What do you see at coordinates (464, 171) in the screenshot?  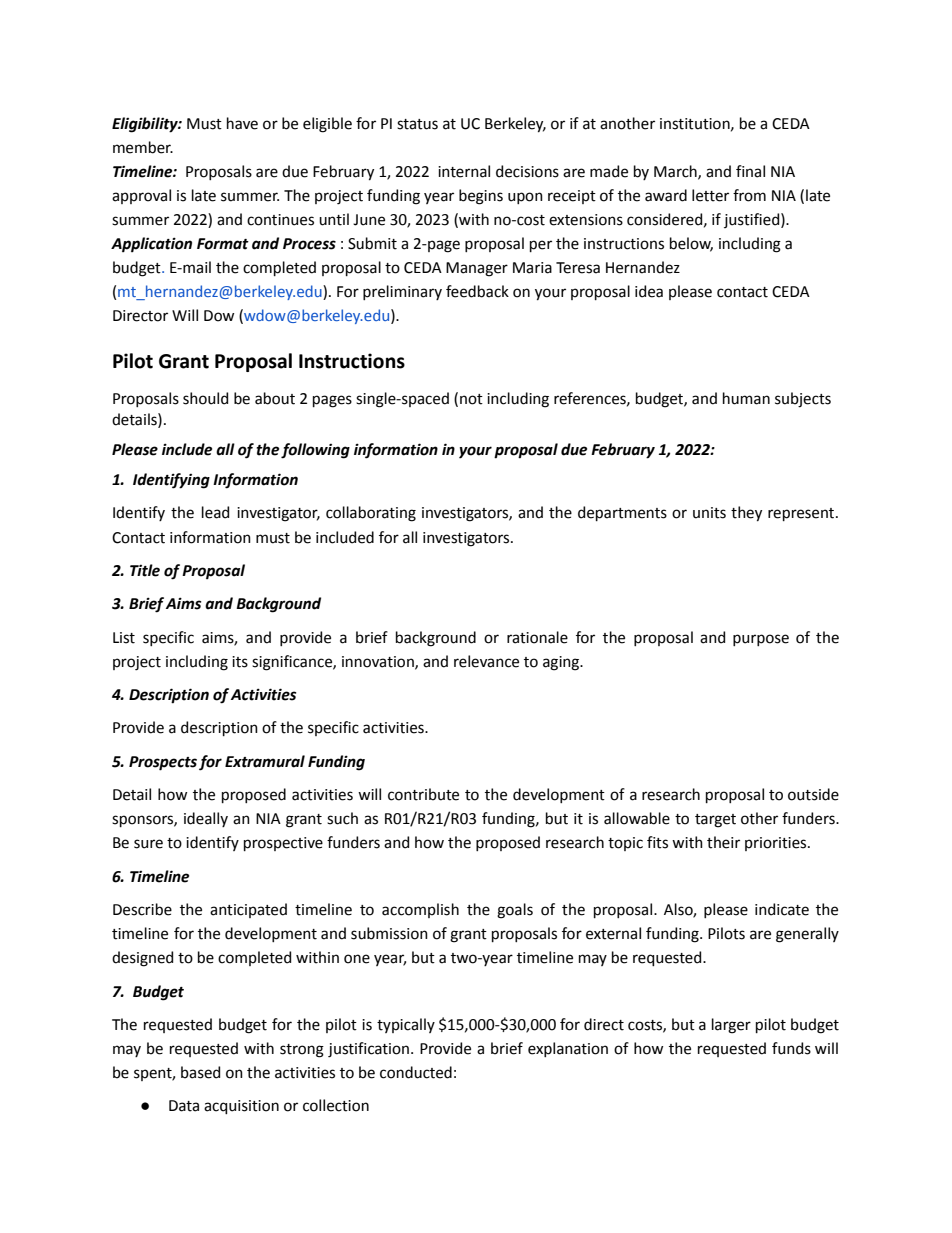 I see `internal` at bounding box center [464, 171].
